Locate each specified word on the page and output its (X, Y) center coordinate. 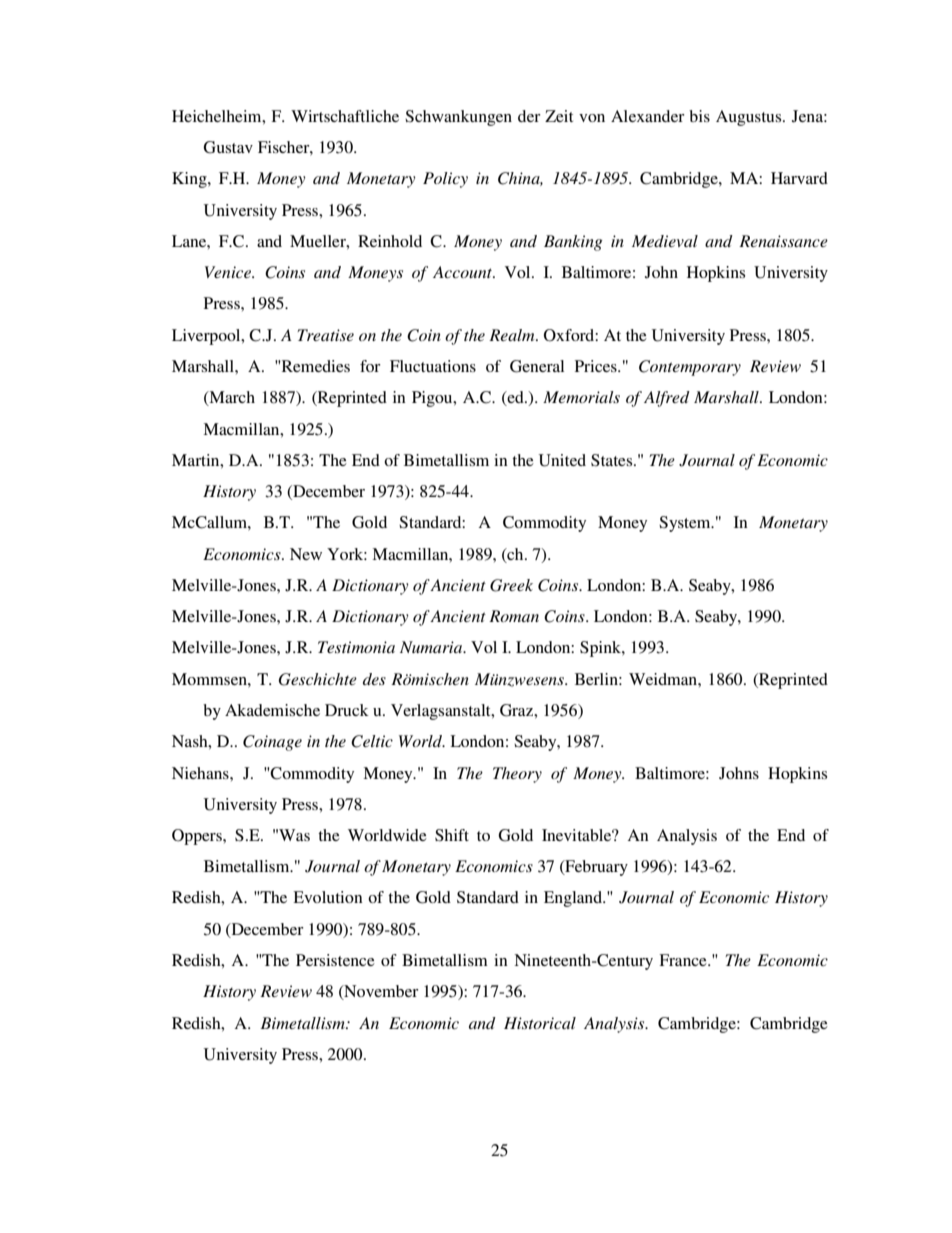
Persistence (335, 960)
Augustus (750, 118)
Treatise (325, 335)
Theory (517, 775)
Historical (540, 1023)
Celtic (372, 741)
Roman (514, 616)
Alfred (667, 399)
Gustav (228, 147)
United (562, 460)
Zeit (559, 116)
